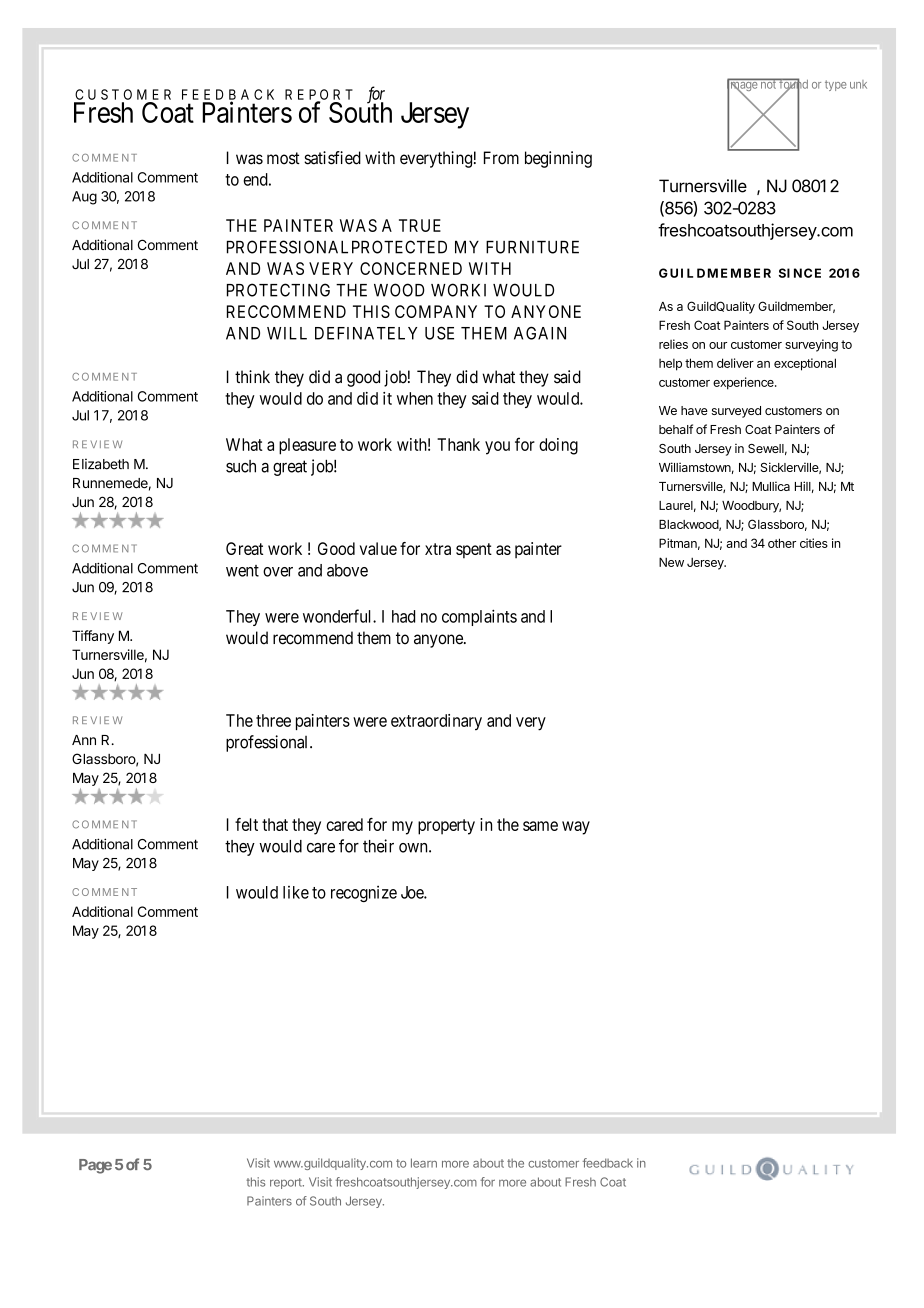 This page has height=1308, width=924. What do you see at coordinates (576, 828) in the page?
I see `way` at bounding box center [576, 828].
